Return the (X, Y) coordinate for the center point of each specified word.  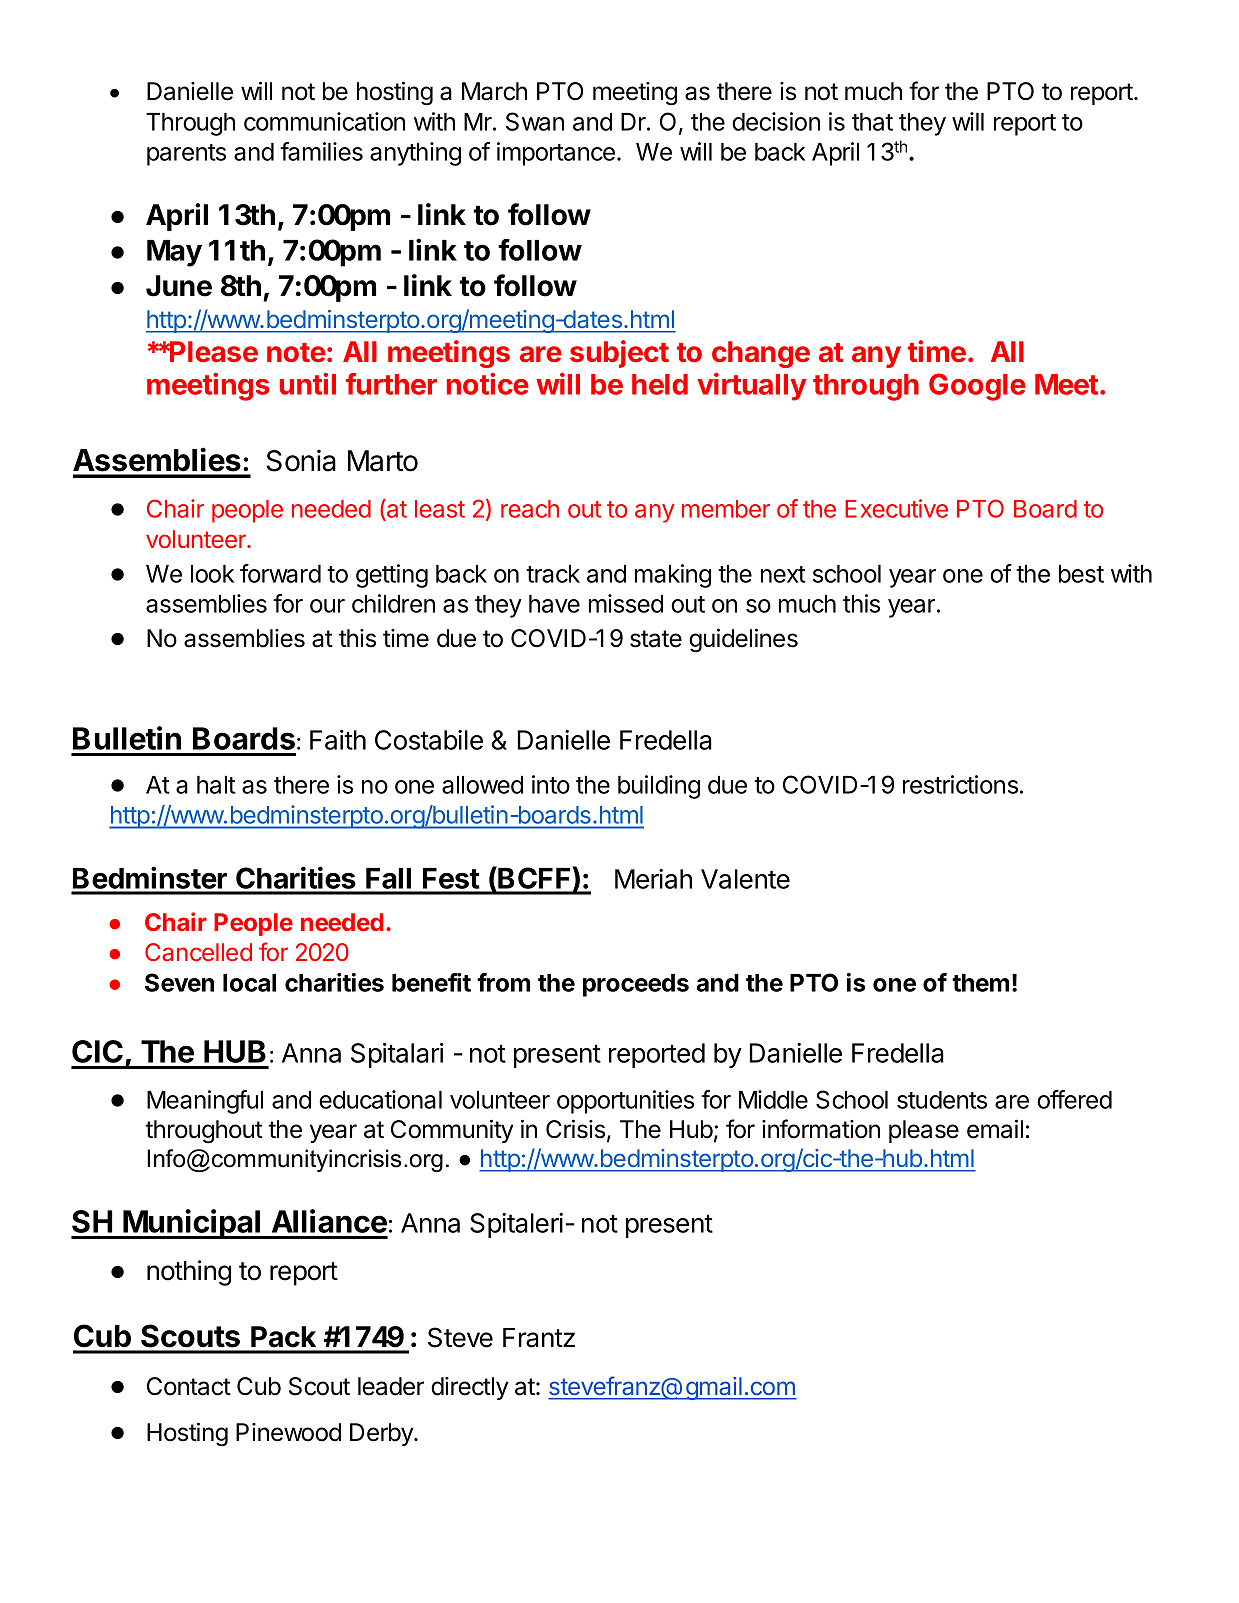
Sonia (301, 460)
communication (324, 121)
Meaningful (205, 1102)
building (659, 787)
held (660, 384)
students (942, 1100)
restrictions (960, 784)
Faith (338, 740)
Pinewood (288, 1432)
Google (977, 387)
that (872, 122)
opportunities (625, 1102)
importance (556, 154)
